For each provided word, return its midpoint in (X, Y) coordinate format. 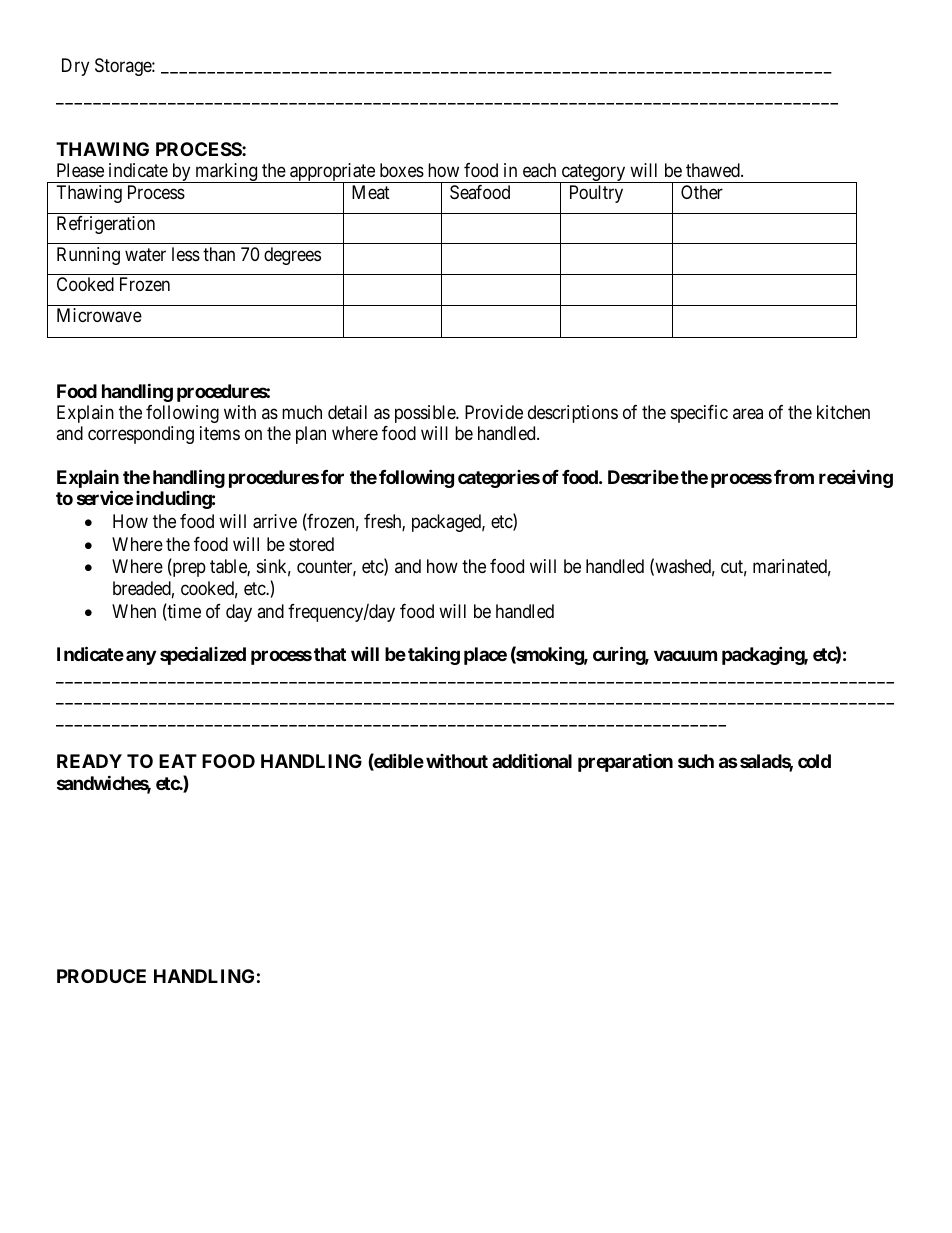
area (748, 413)
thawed (714, 170)
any (141, 657)
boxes (402, 170)
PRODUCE (101, 976)
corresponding (141, 435)
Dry (75, 67)
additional (532, 760)
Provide (494, 412)
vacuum (685, 655)
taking (434, 655)
